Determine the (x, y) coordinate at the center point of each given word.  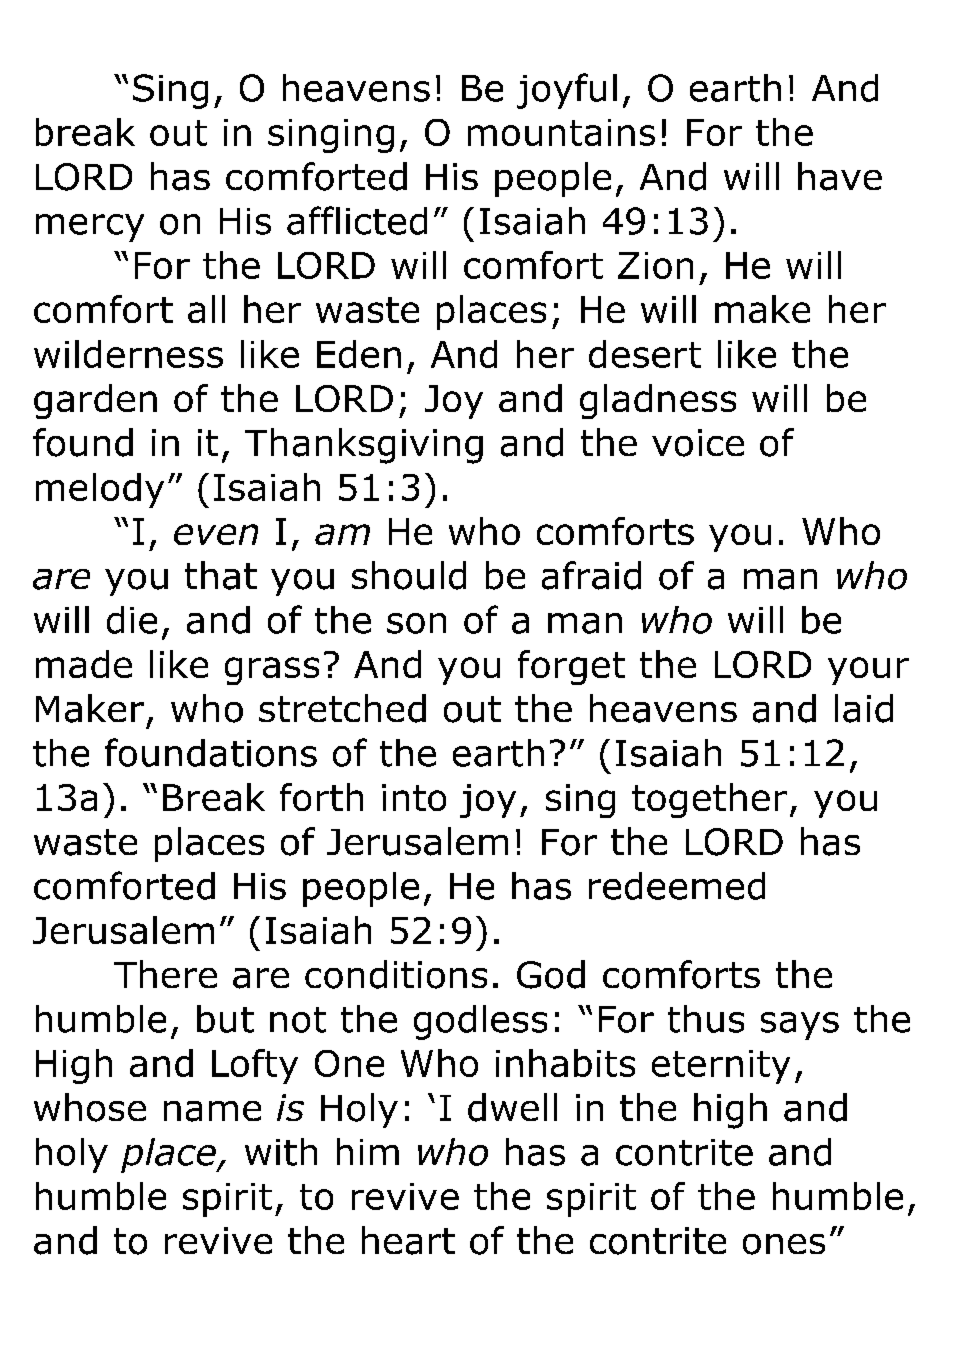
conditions (396, 974)
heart (408, 1240)
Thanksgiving (364, 446)
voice (698, 443)
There (165, 974)
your (868, 671)
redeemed (677, 886)
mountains (561, 132)
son (416, 623)
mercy (90, 228)
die (132, 620)
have (840, 176)
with (281, 1152)
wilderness (128, 354)
